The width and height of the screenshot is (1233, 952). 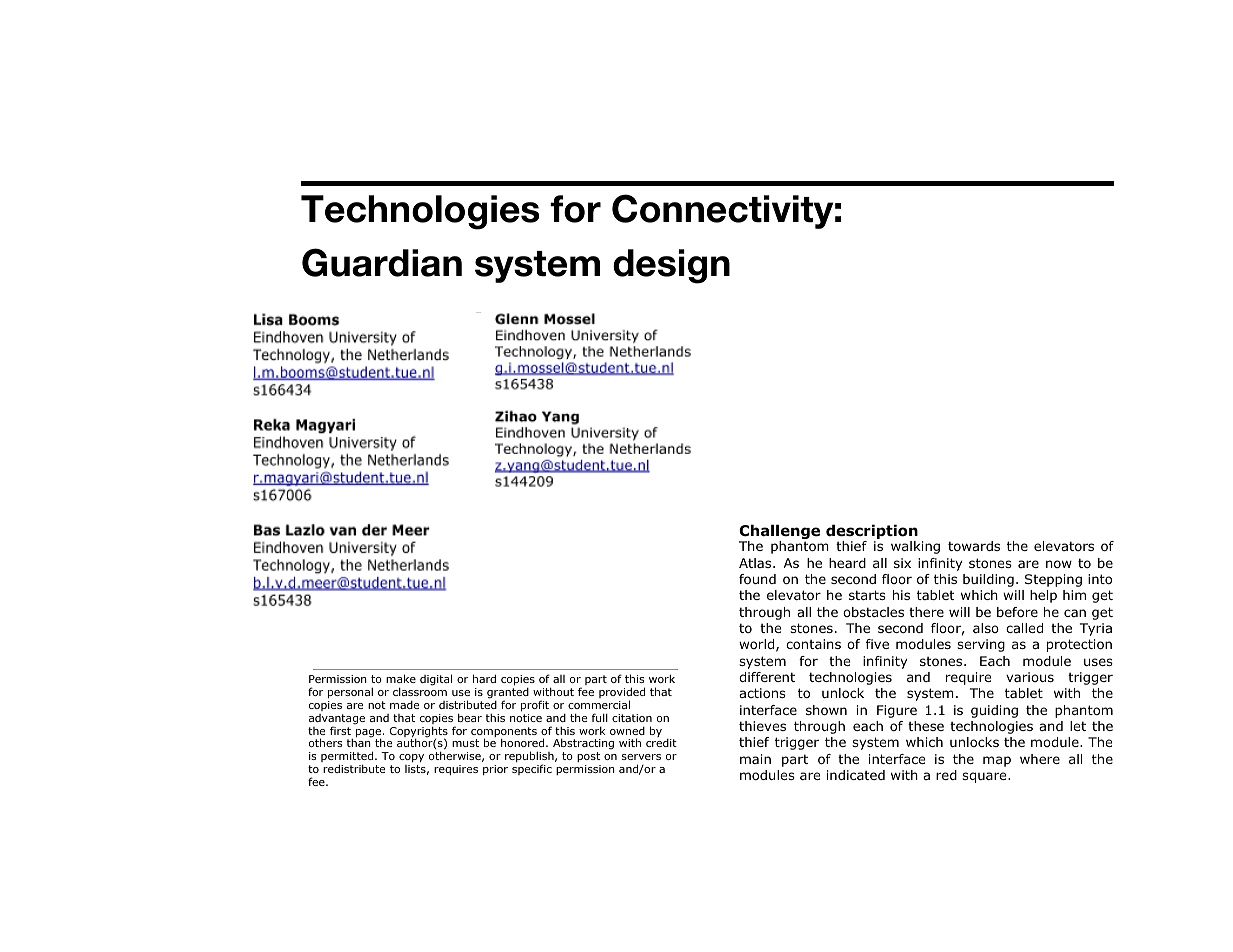 What do you see at coordinates (465, 743) in the screenshot?
I see `must` at bounding box center [465, 743].
